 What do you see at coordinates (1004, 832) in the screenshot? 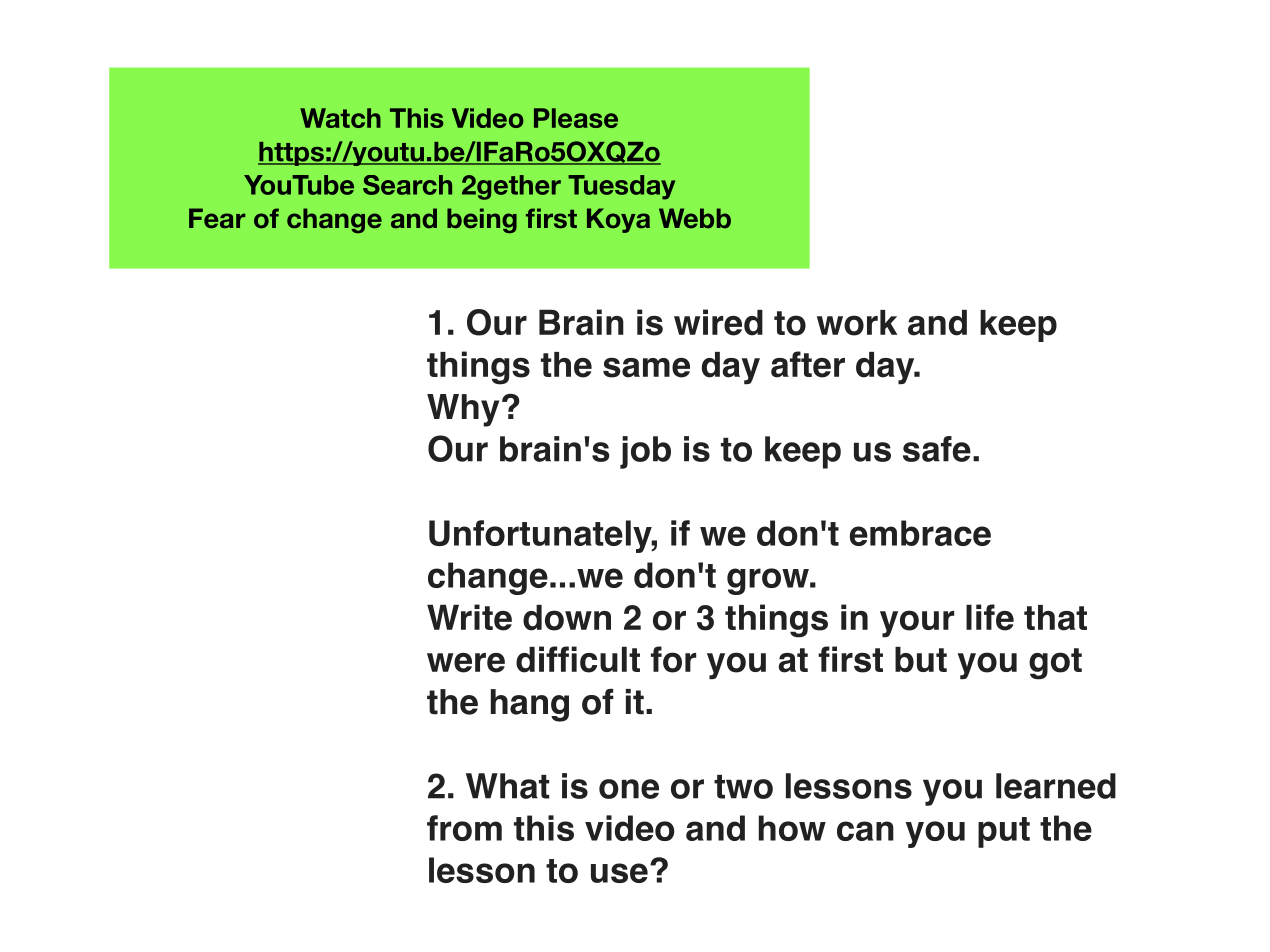
I see `put` at bounding box center [1004, 832].
